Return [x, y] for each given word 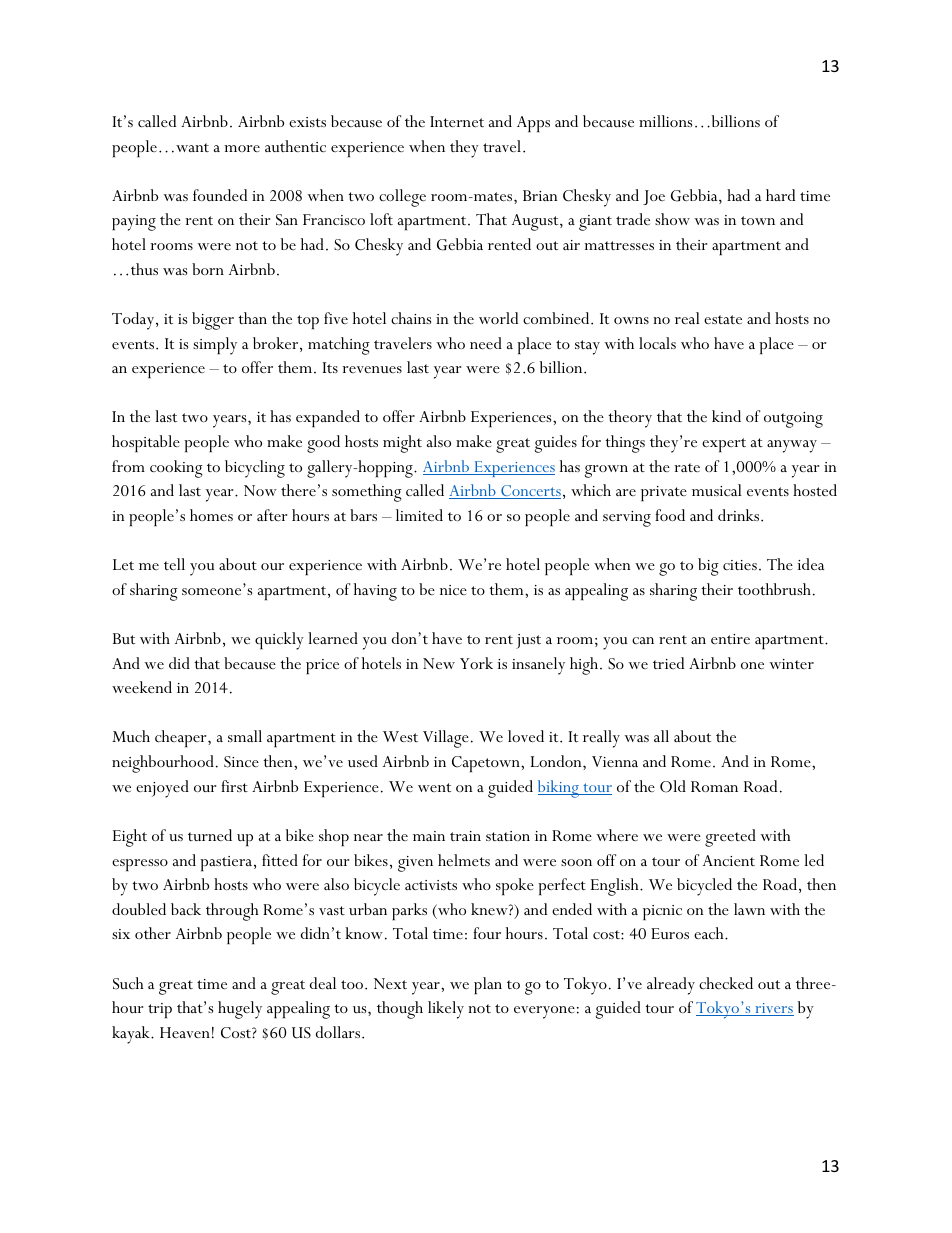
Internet [457, 121]
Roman [714, 786]
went [434, 787]
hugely [240, 1010]
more [242, 148]
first [234, 786]
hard [780, 195]
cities [740, 565]
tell [174, 564]
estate [723, 319]
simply [215, 346]
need [486, 343]
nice [453, 590]
